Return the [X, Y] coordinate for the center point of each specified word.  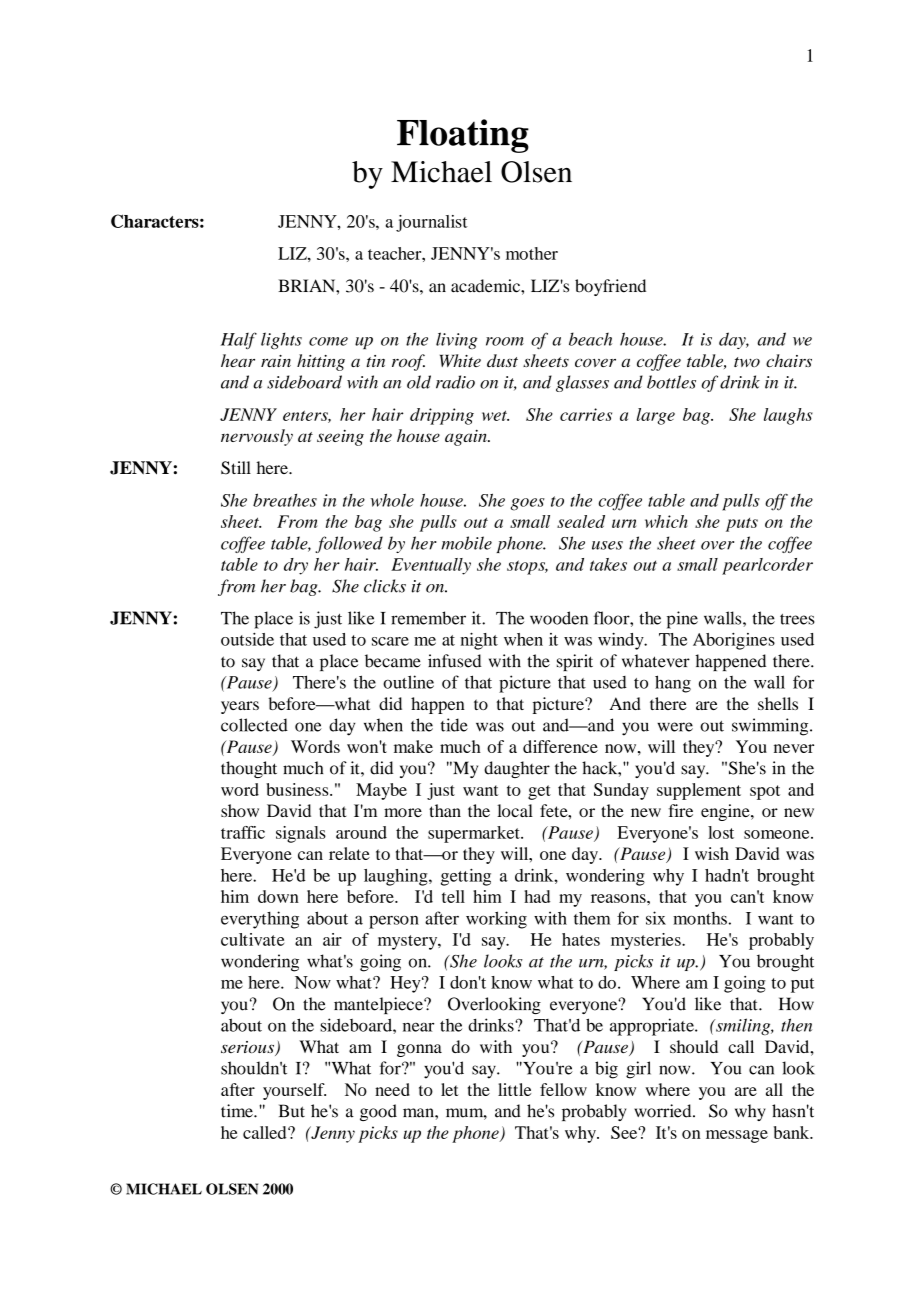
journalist [432, 223]
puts [742, 525]
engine [726, 812]
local [515, 810]
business [298, 789]
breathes [285, 500]
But [292, 1111]
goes [528, 504]
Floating [463, 136]
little [514, 1089]
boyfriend [610, 287]
